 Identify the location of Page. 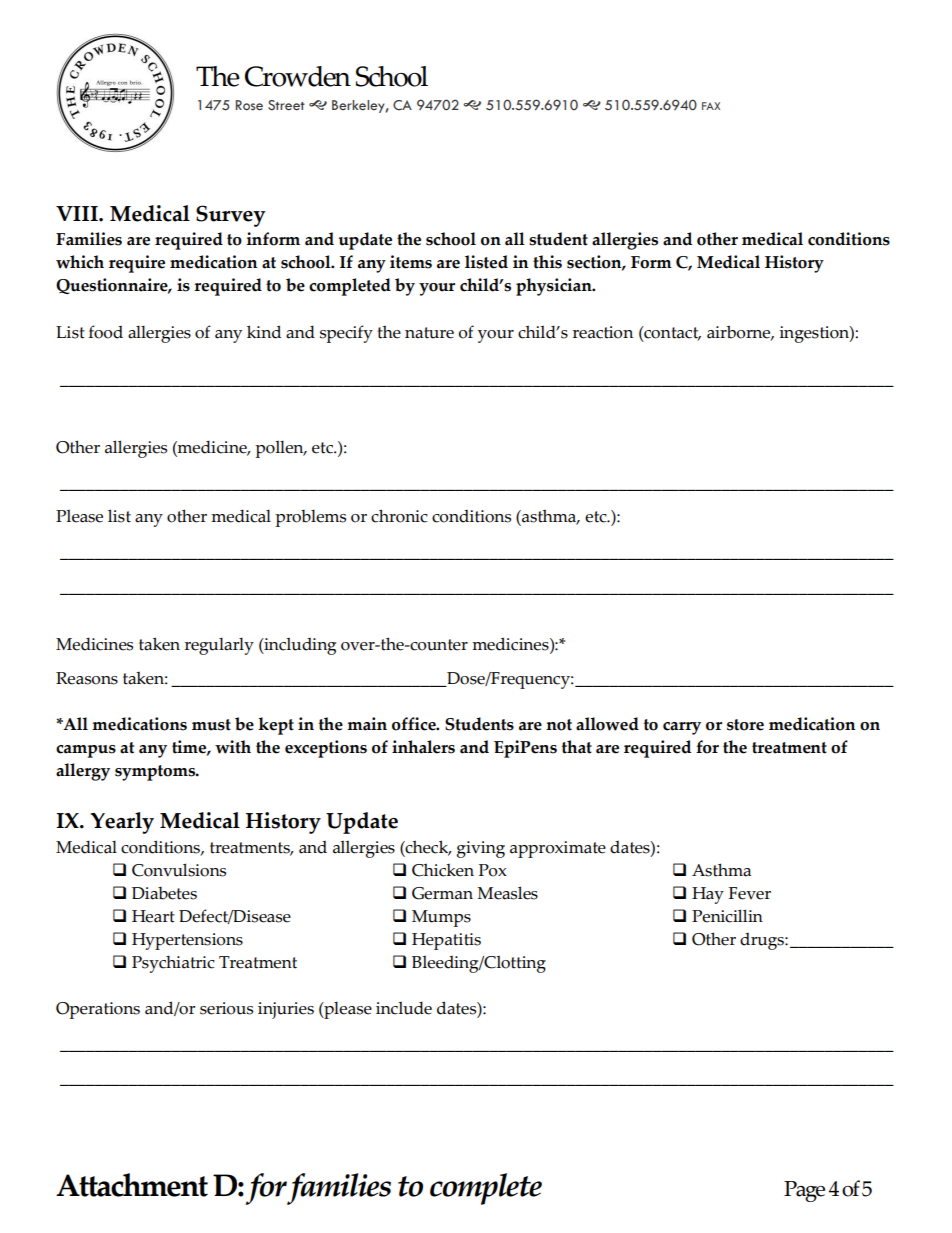
(804, 1191).
